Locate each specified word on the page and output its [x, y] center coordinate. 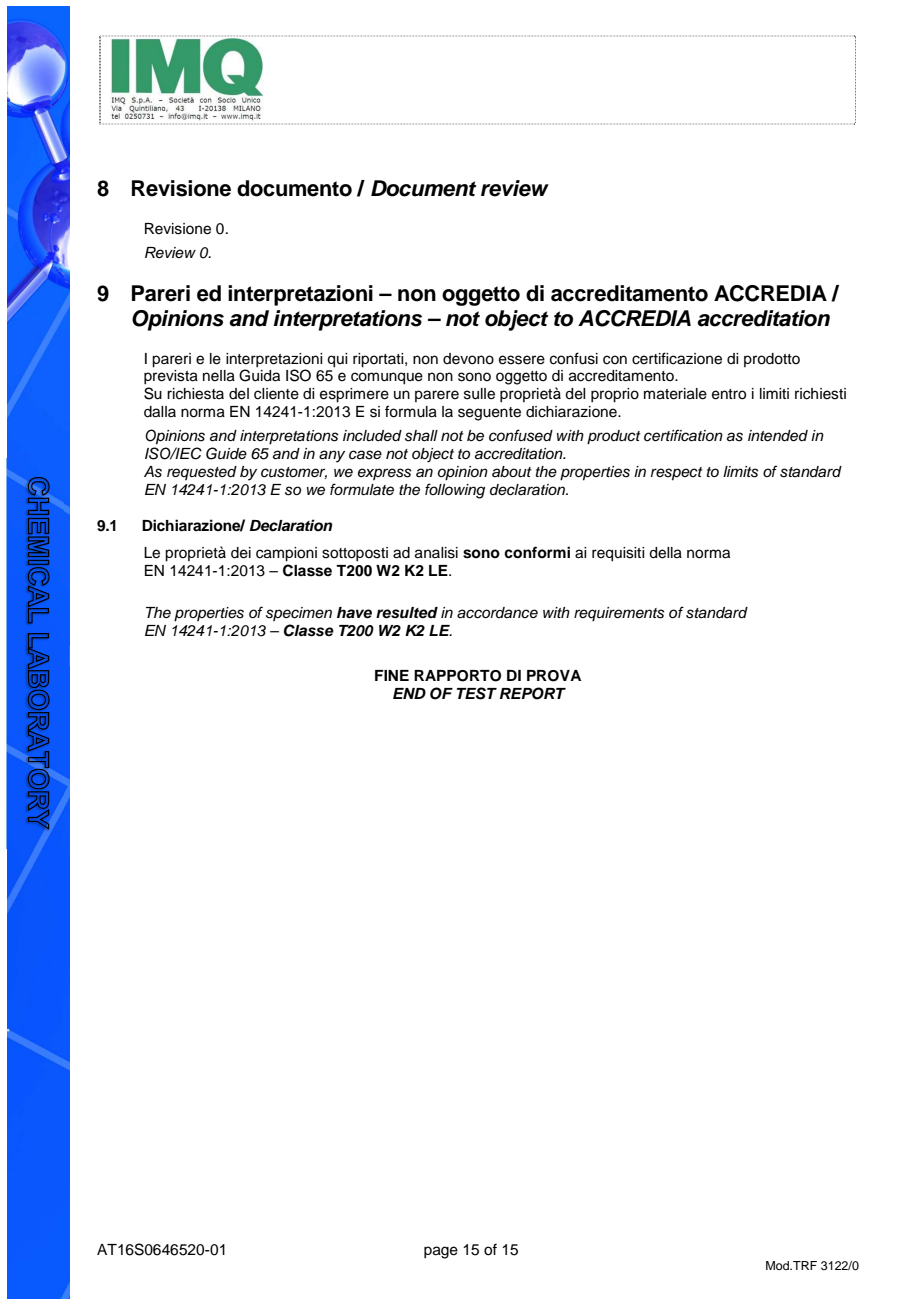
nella [219, 376]
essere [522, 360]
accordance [497, 613]
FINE [392, 675]
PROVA [554, 676]
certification [683, 435]
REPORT [533, 693]
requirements [619, 614]
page [441, 1252]
